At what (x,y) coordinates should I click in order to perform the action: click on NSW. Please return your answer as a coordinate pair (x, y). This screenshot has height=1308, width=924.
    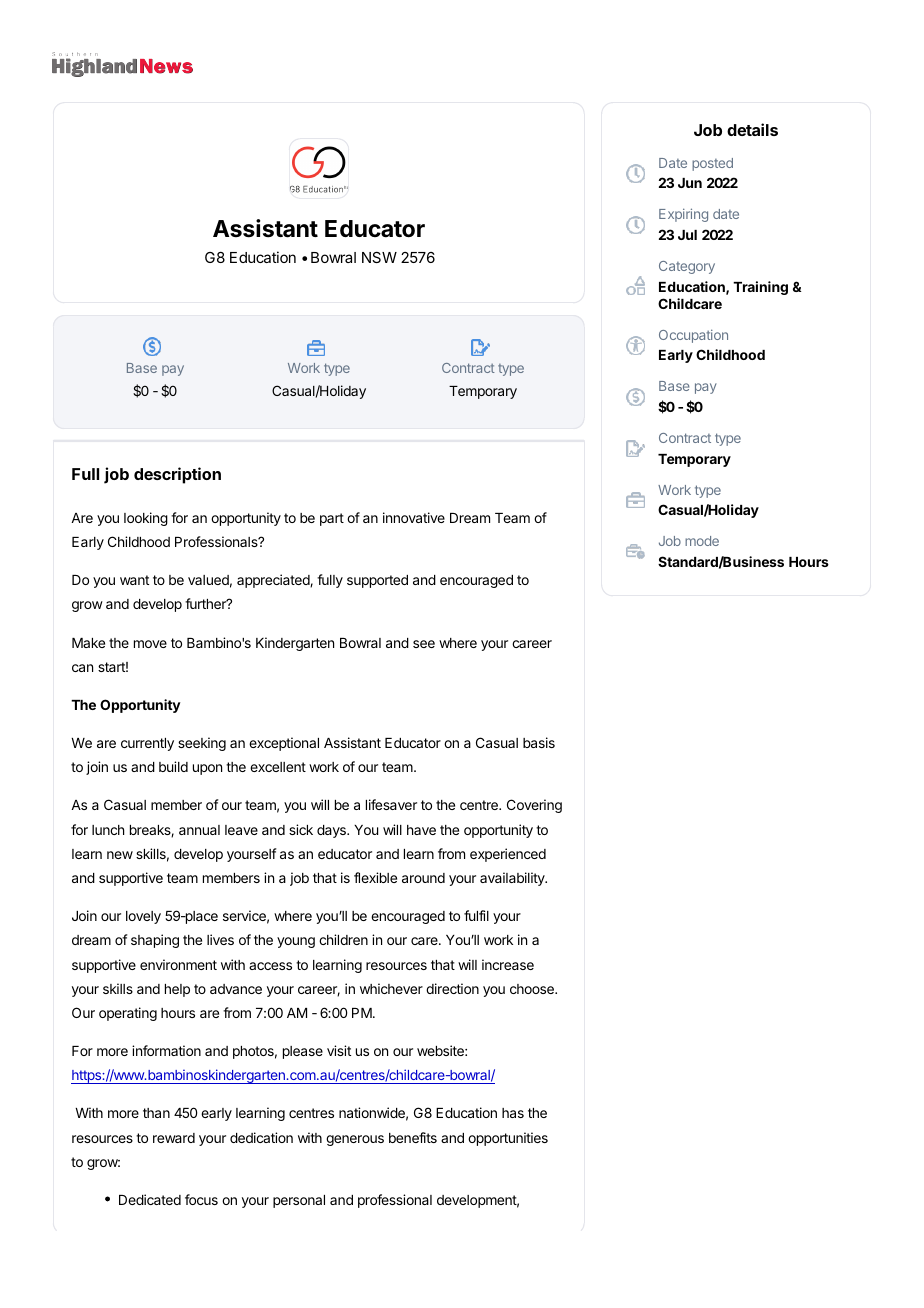
    Looking at the image, I should click on (379, 257).
